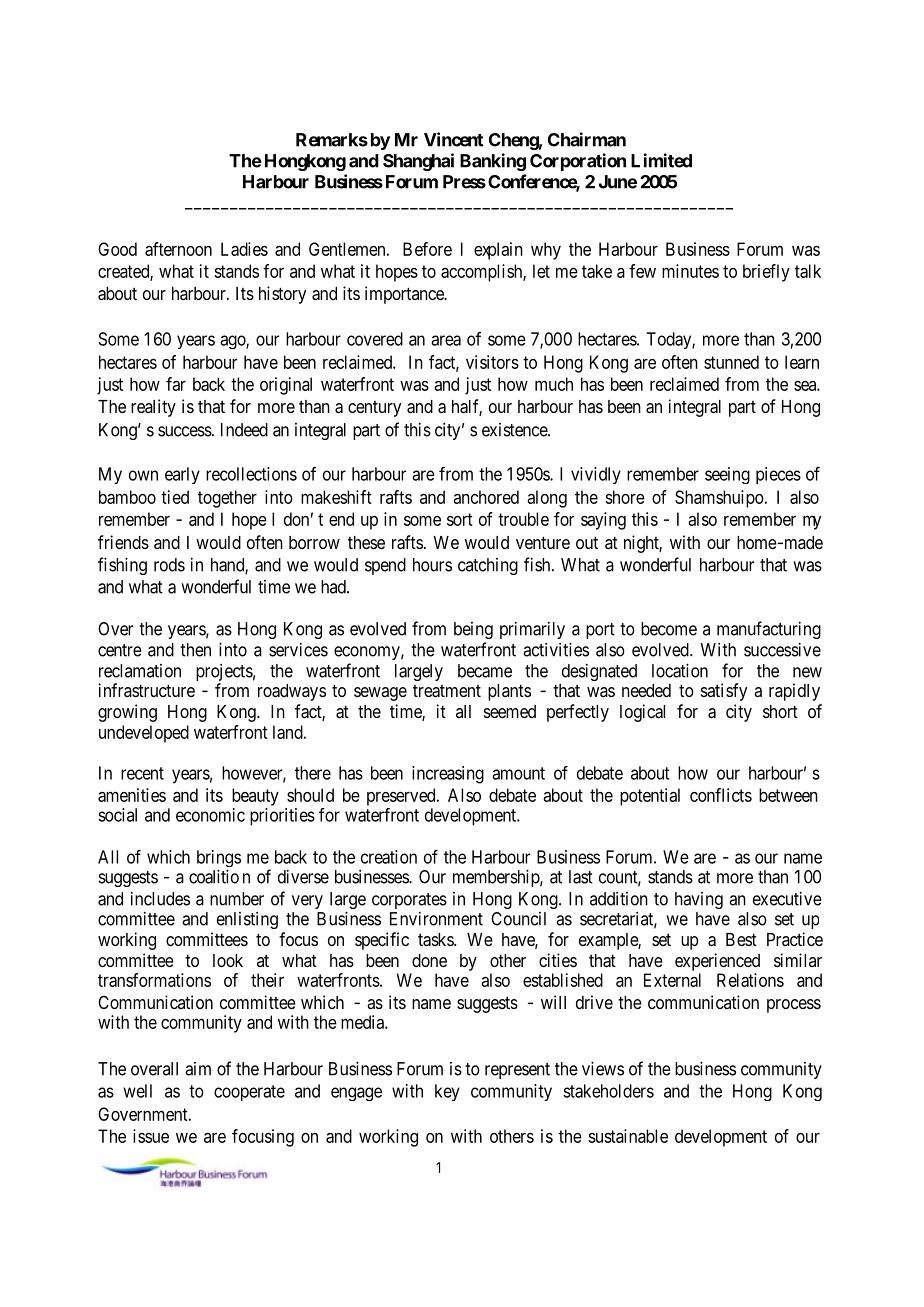 The width and height of the image is (924, 1307). Describe the element at coordinates (237, 899) in the image. I see `number` at that location.
